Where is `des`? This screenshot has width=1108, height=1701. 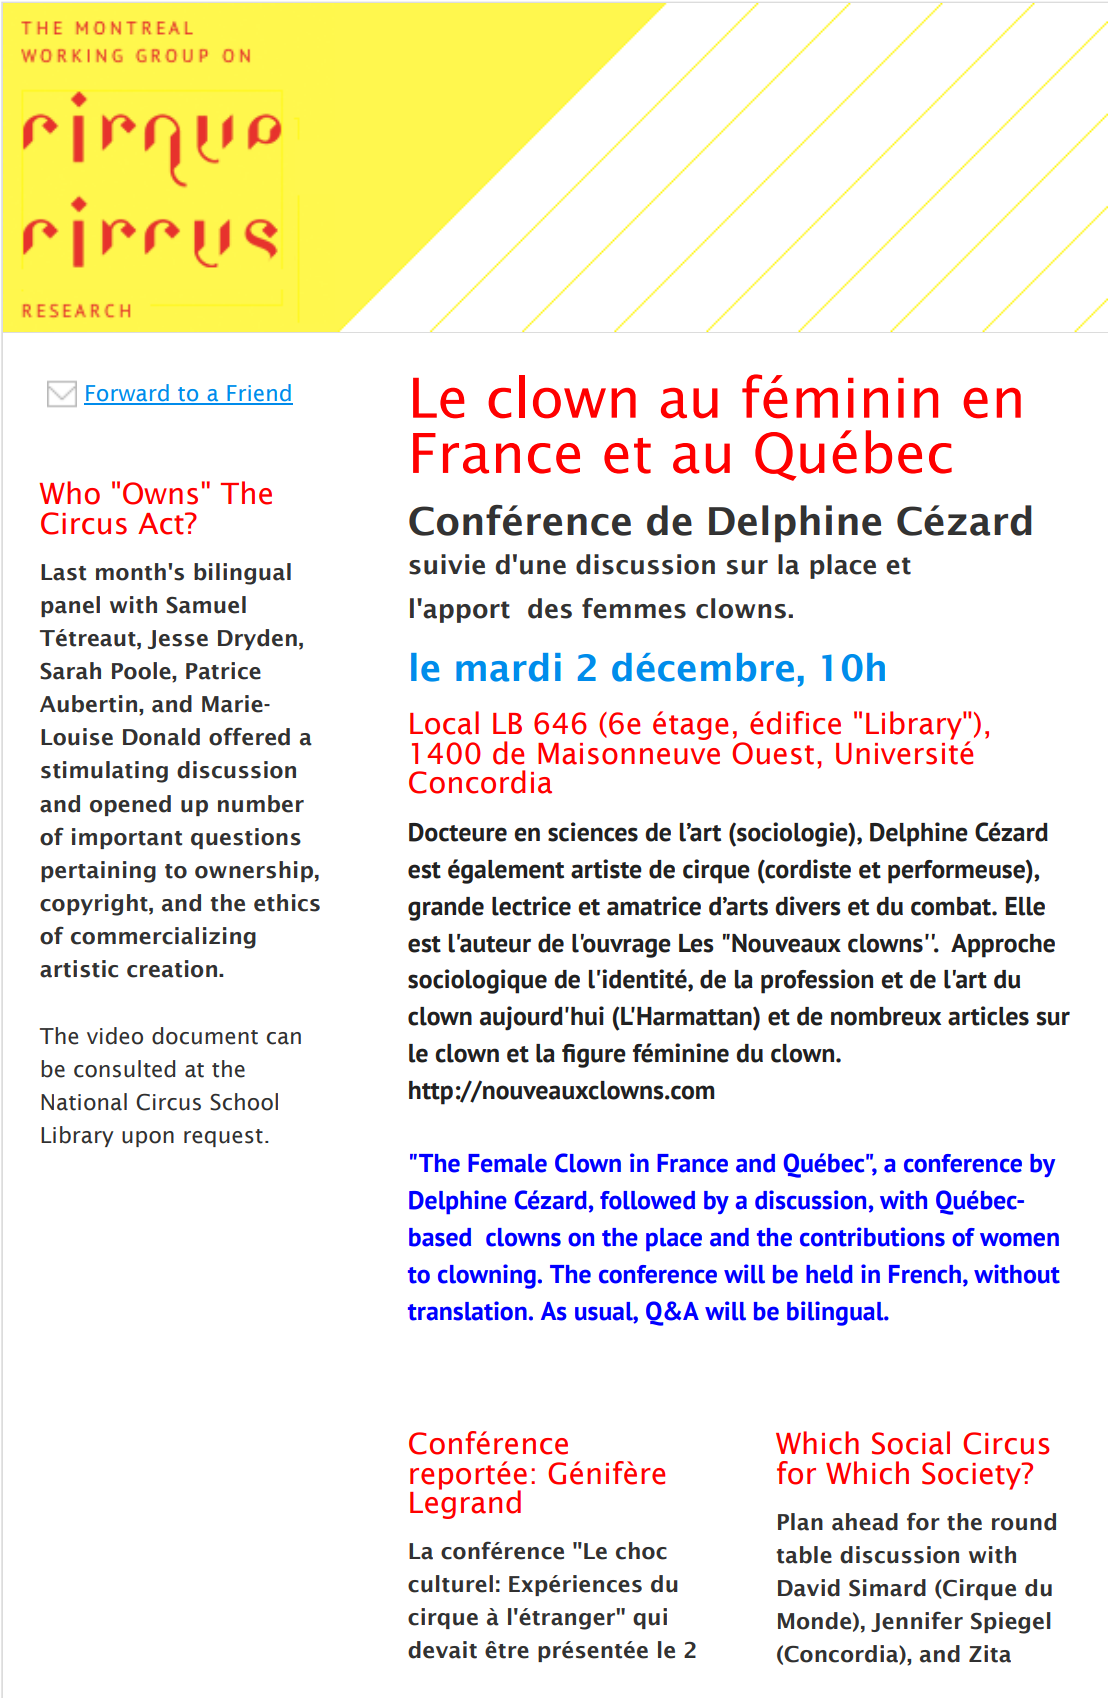 des is located at coordinates (550, 608).
